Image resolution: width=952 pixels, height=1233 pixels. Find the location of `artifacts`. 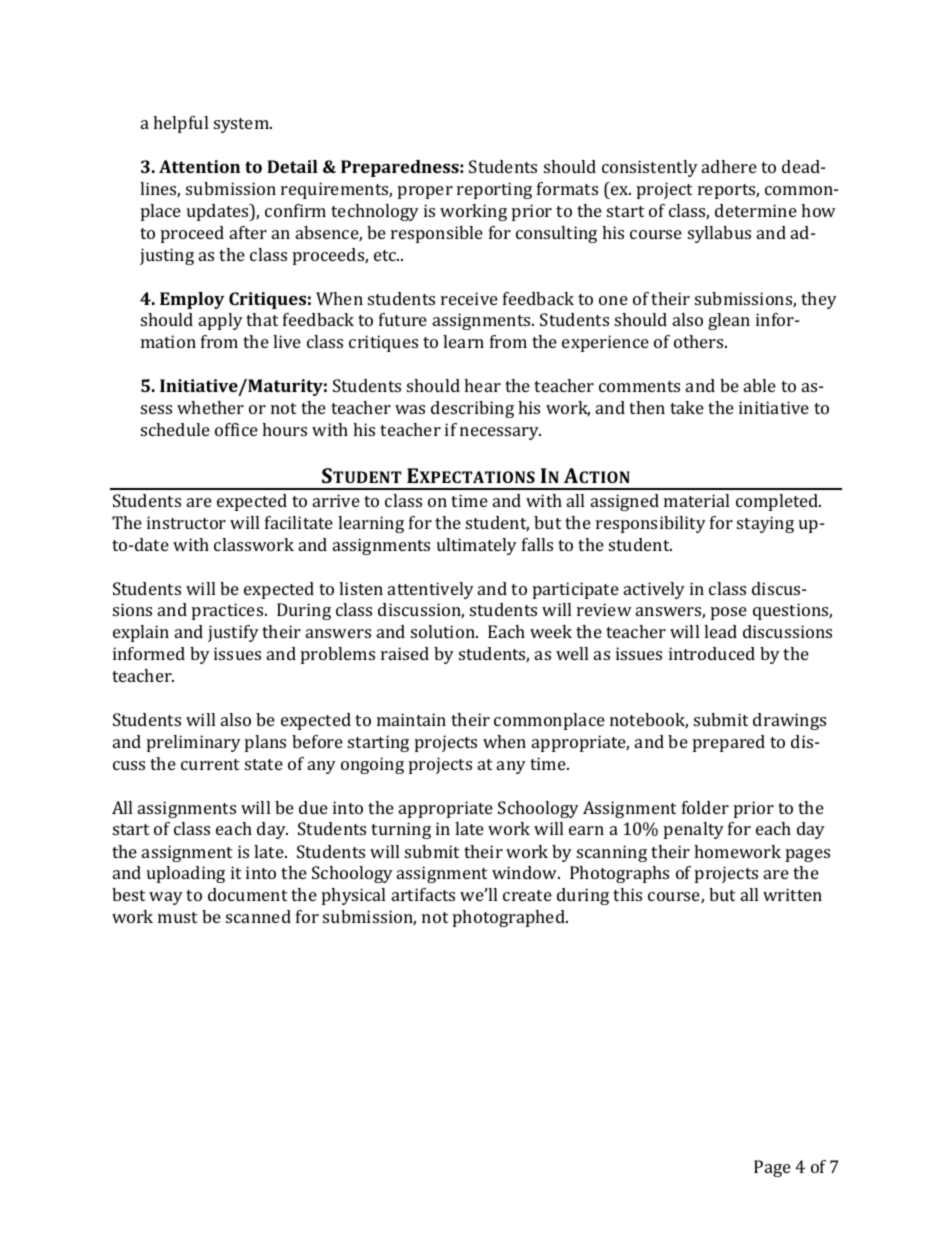

artifacts is located at coordinates (423, 894).
